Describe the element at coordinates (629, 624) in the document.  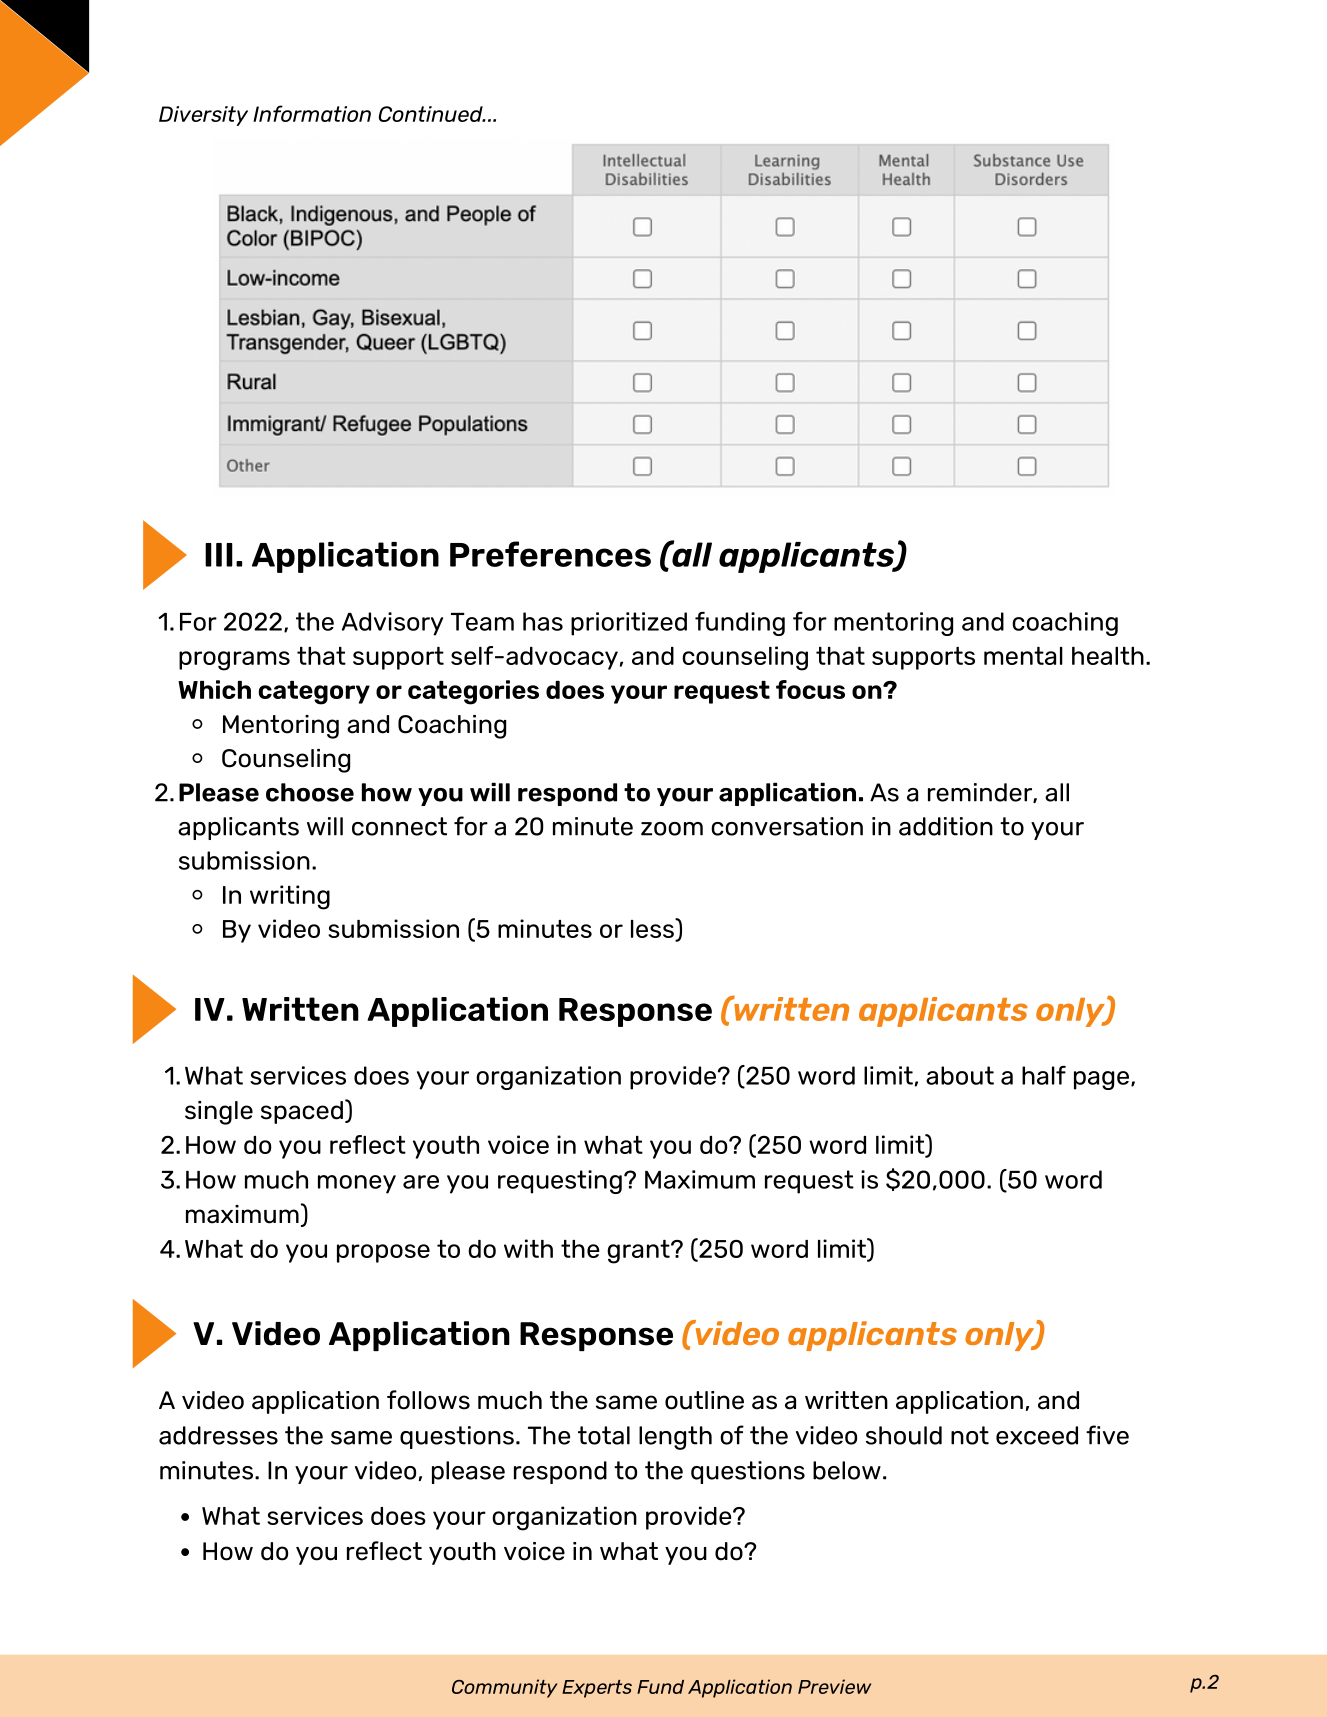
I see `prioritized` at that location.
